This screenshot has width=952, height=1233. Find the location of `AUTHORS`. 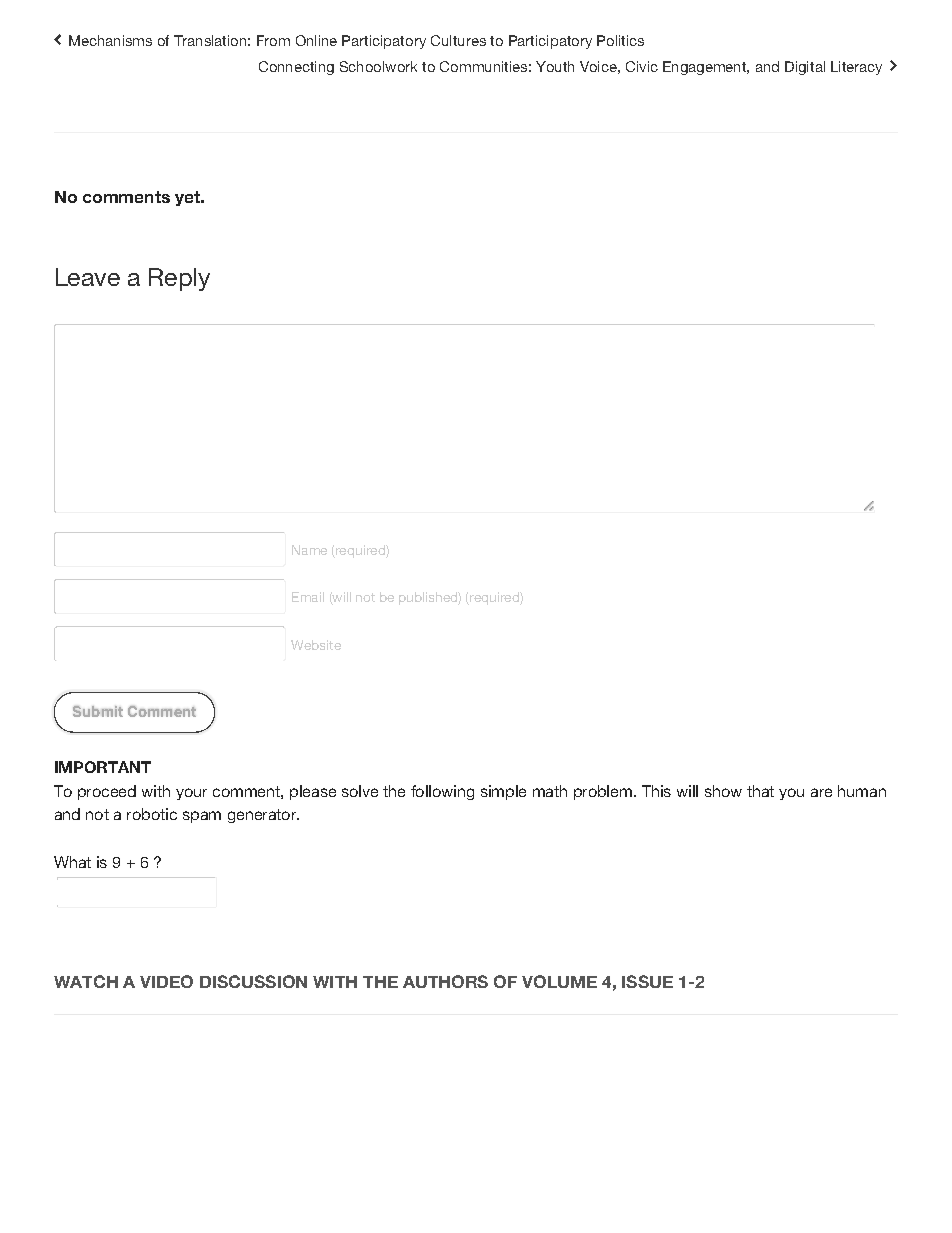

AUTHORS is located at coordinates (445, 981).
